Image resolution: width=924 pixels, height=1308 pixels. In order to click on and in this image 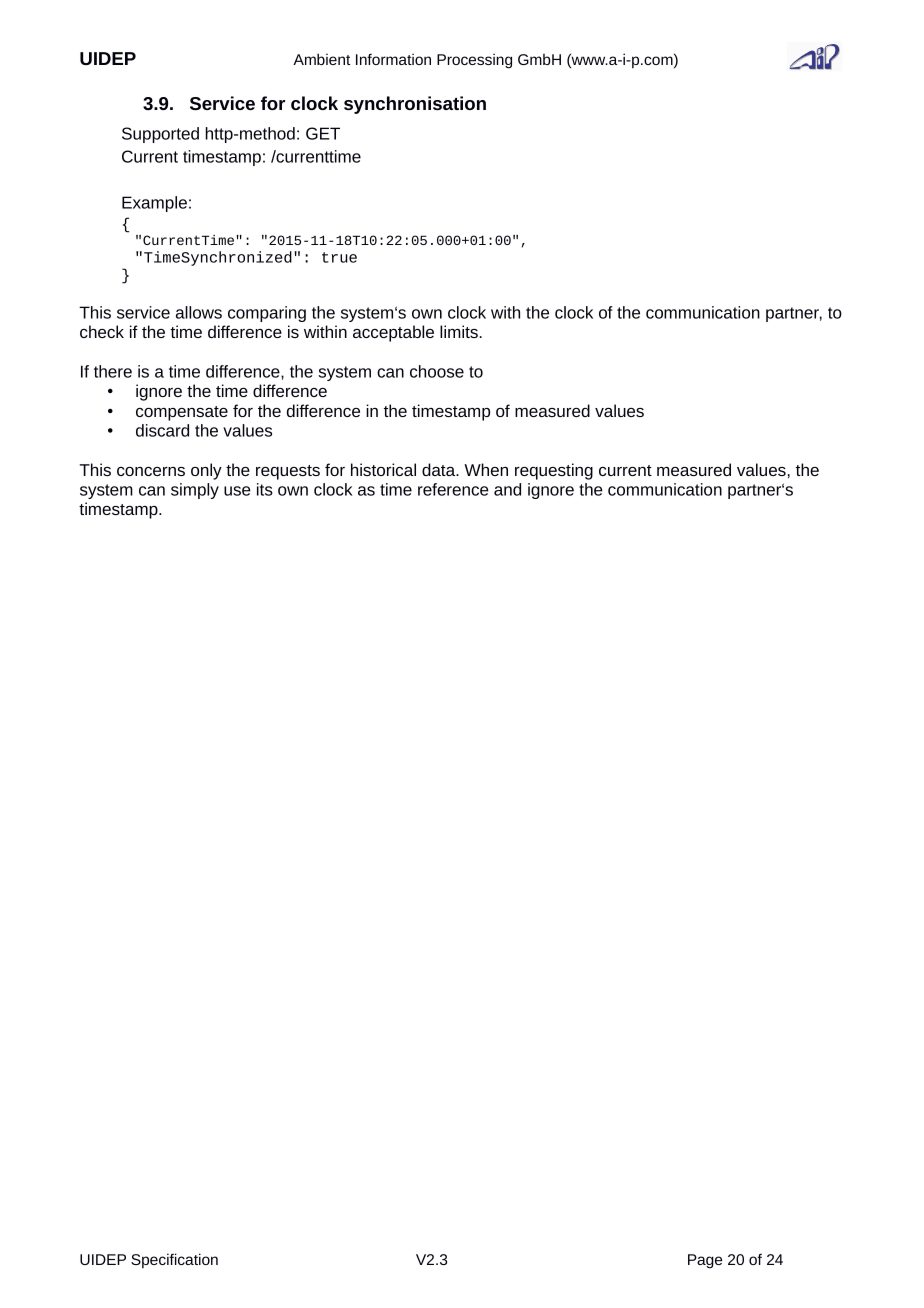, I will do `click(507, 489)`.
